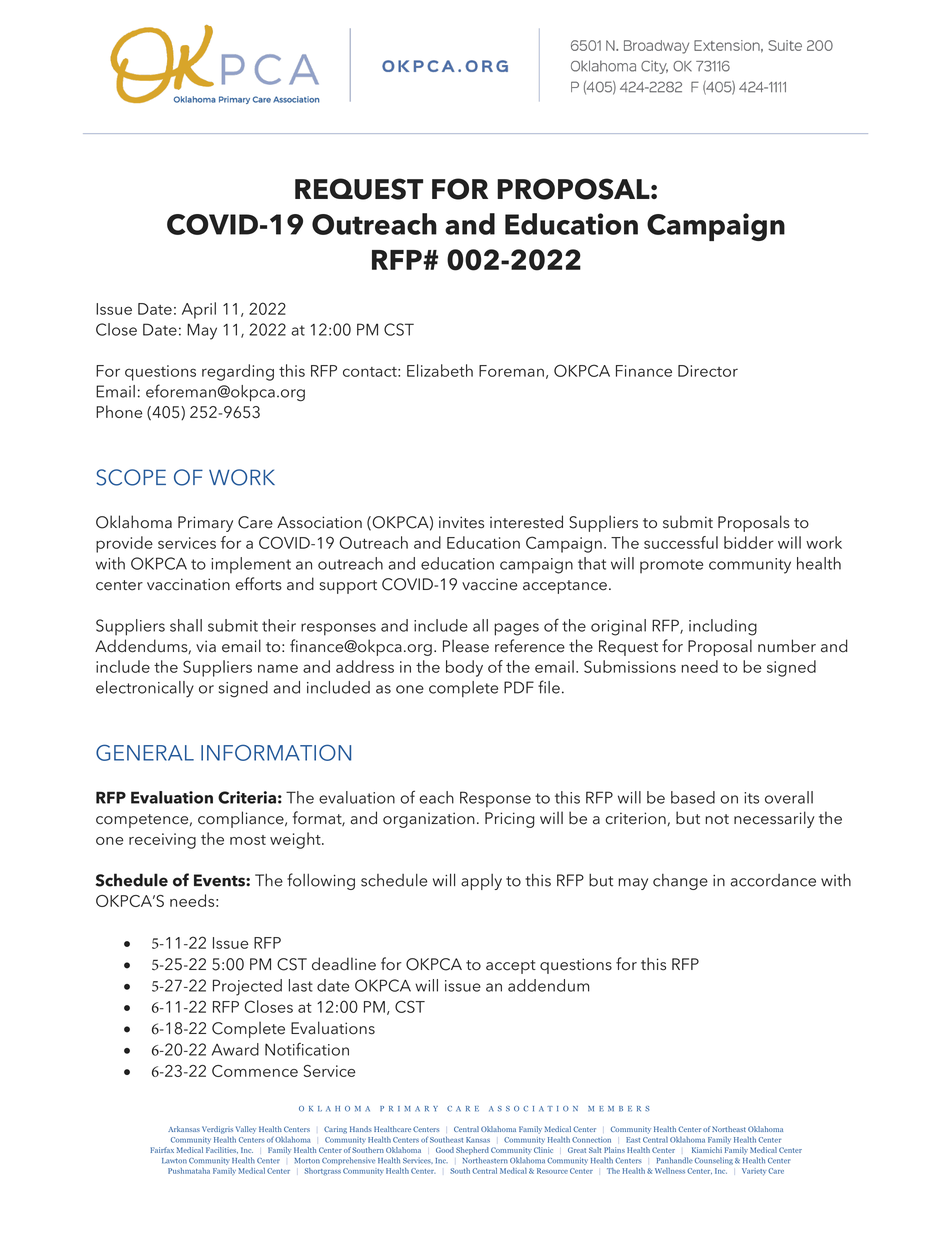  Describe the element at coordinates (708, 371) in the screenshot. I see `Director` at that location.
